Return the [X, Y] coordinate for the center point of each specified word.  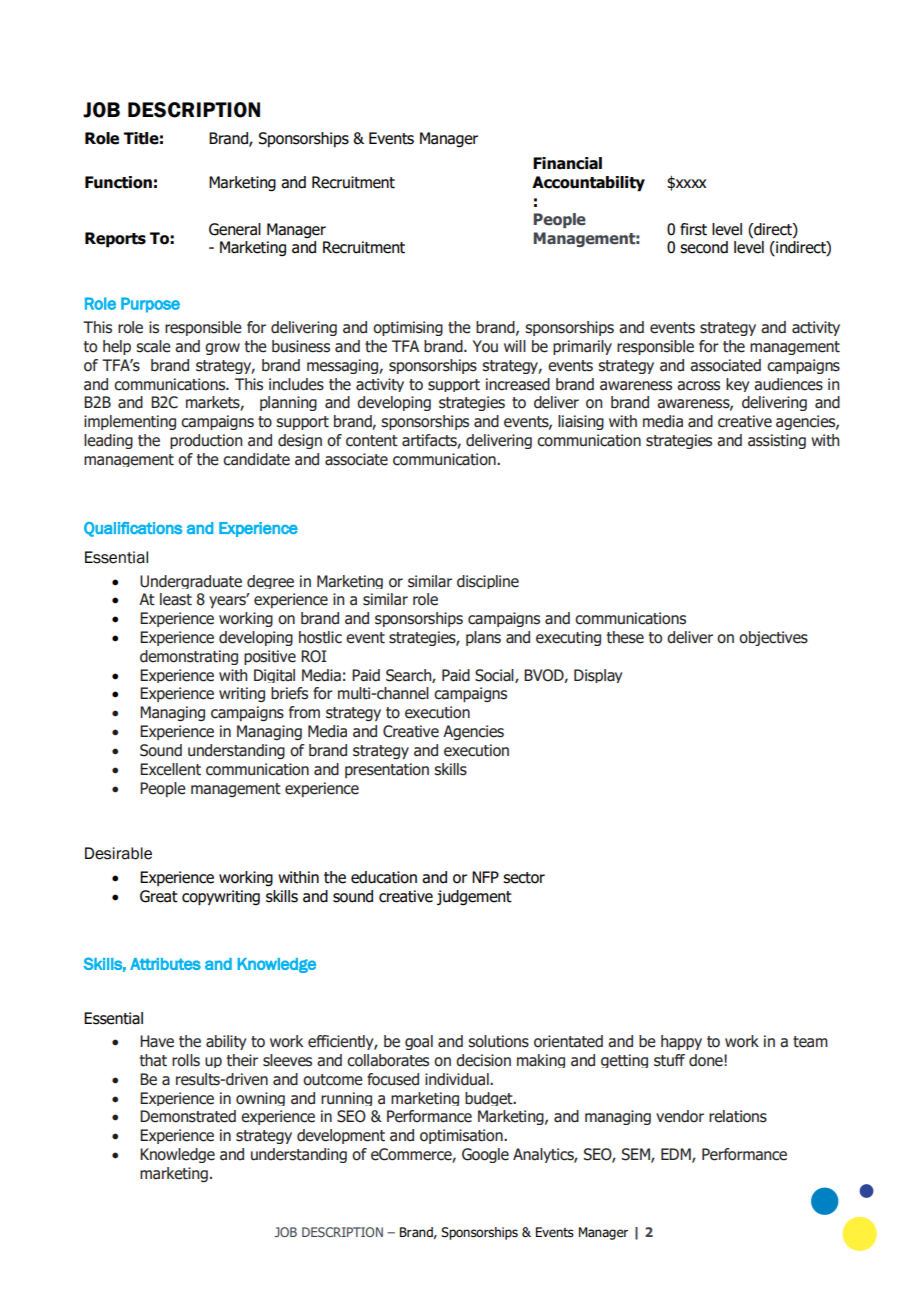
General [235, 229]
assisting [777, 441]
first [693, 229]
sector [524, 878]
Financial [567, 163]
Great [159, 896]
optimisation [462, 1136]
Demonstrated [188, 1116]
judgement [474, 897]
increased [518, 384]
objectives [773, 638]
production [206, 441]
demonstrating [189, 657]
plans [483, 638]
